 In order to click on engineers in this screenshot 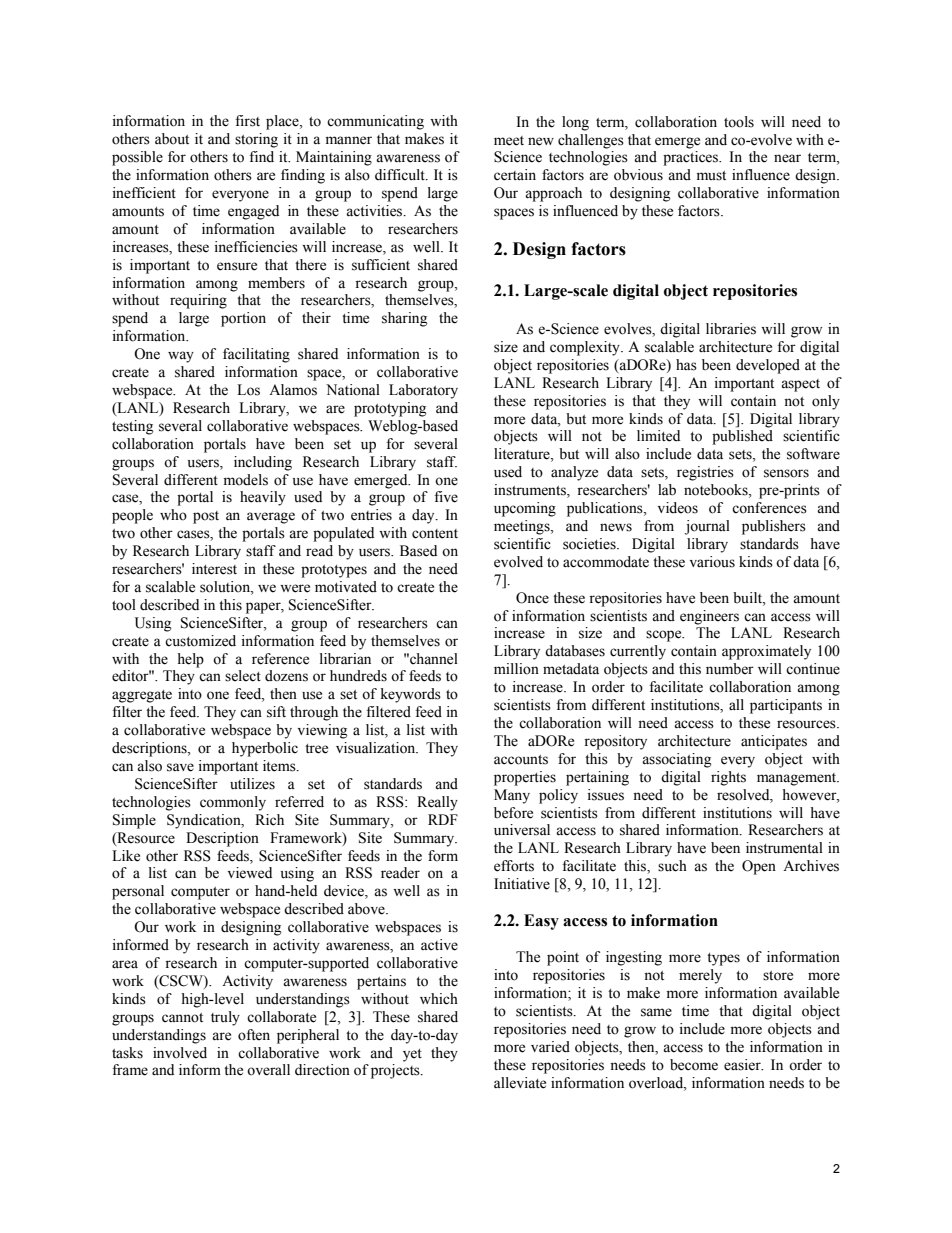, I will do `click(709, 617)`.
